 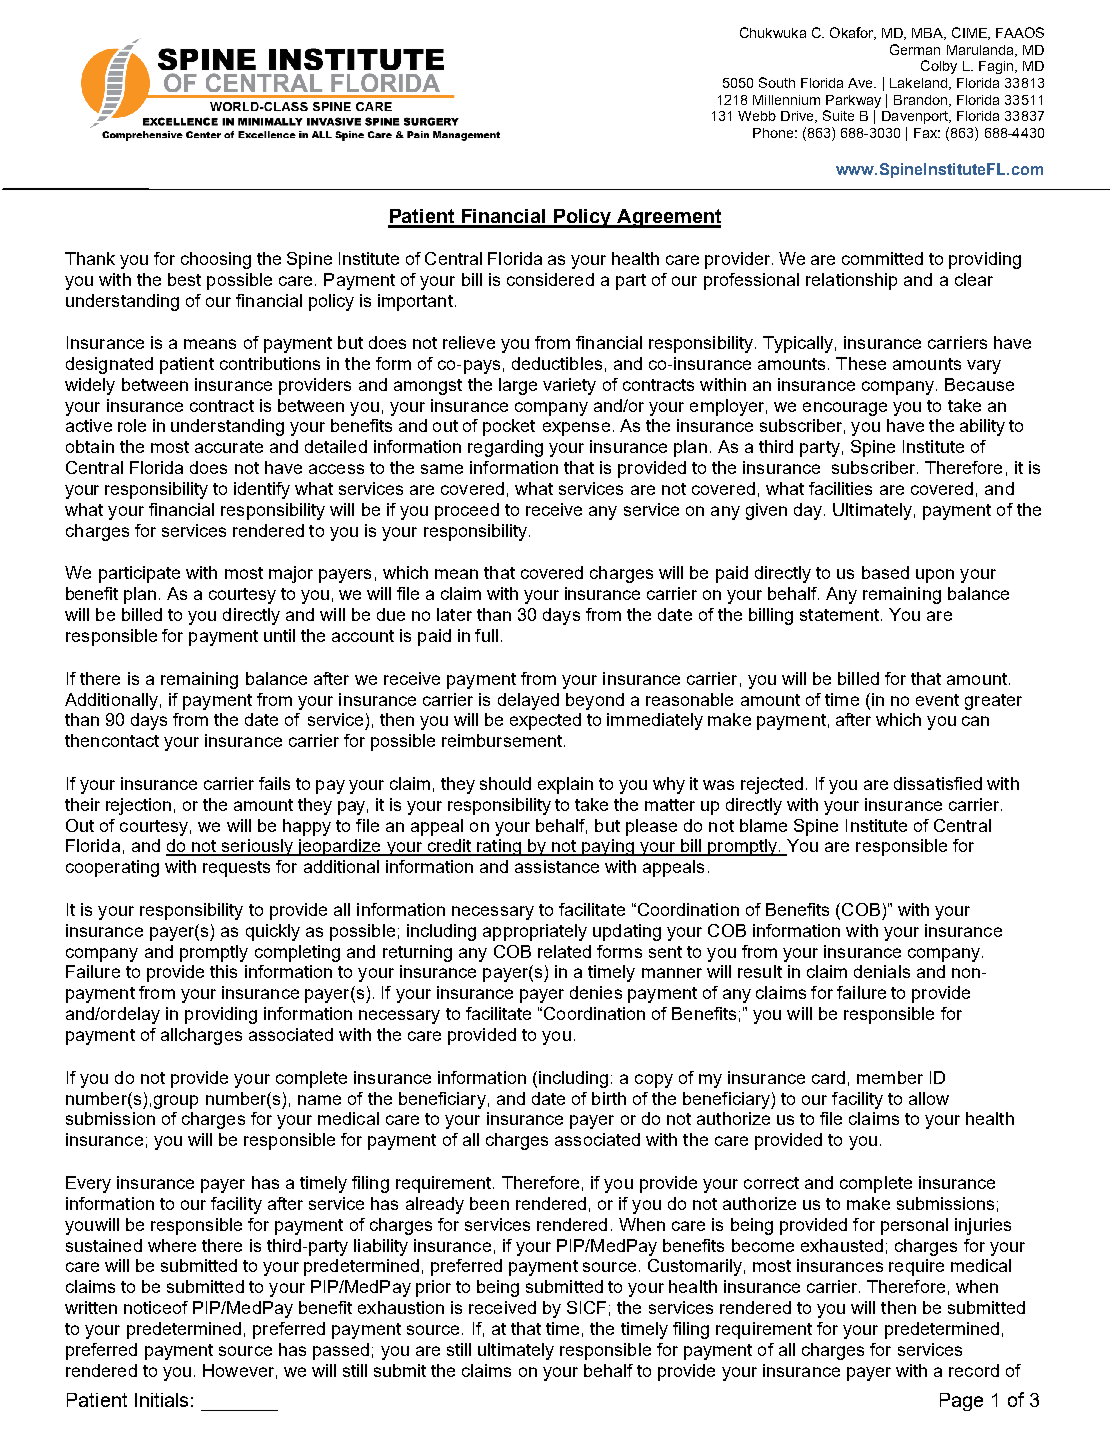 I want to click on denials, so click(x=882, y=971).
